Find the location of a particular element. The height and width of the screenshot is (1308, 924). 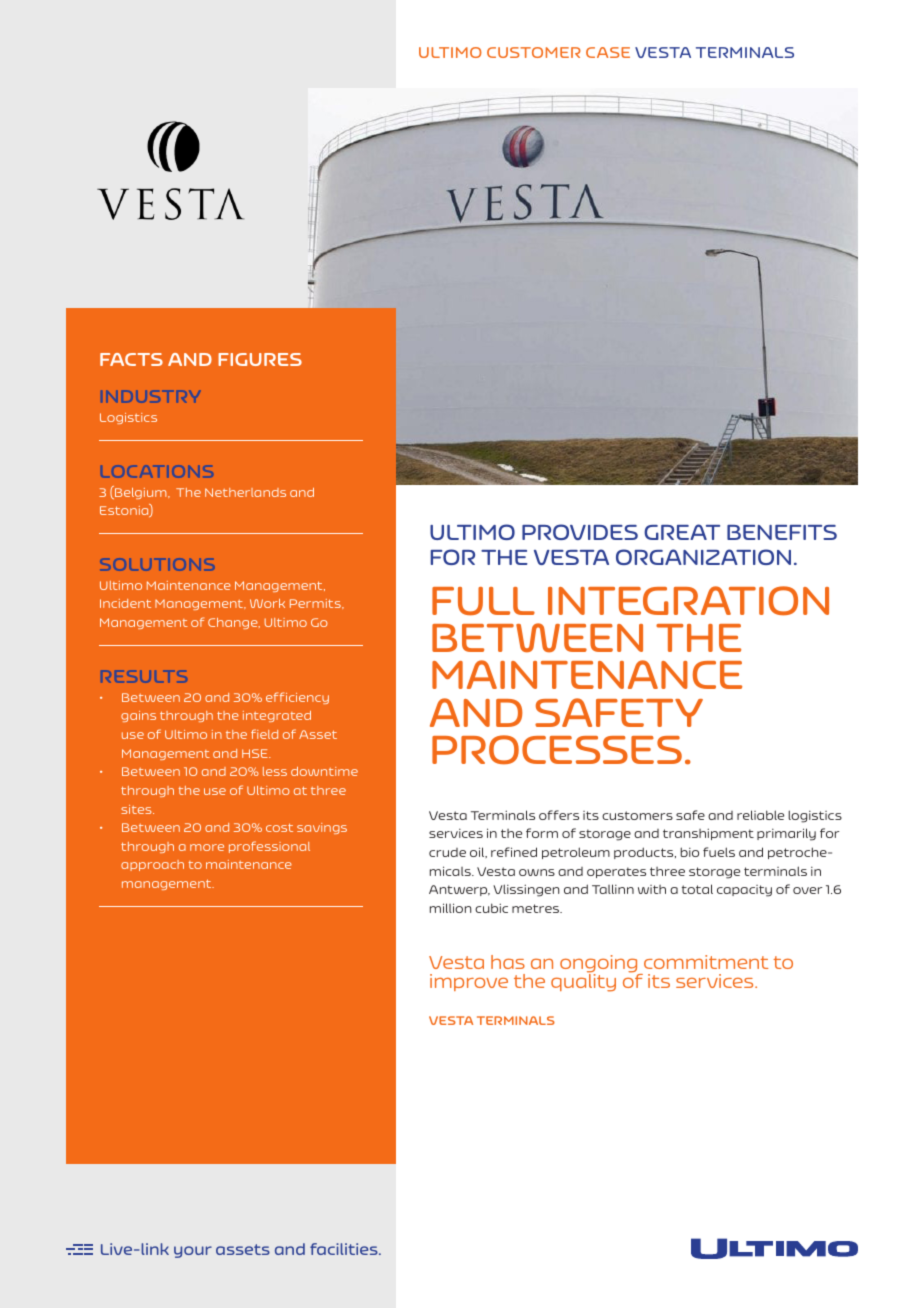

GREAT is located at coordinates (682, 532).
